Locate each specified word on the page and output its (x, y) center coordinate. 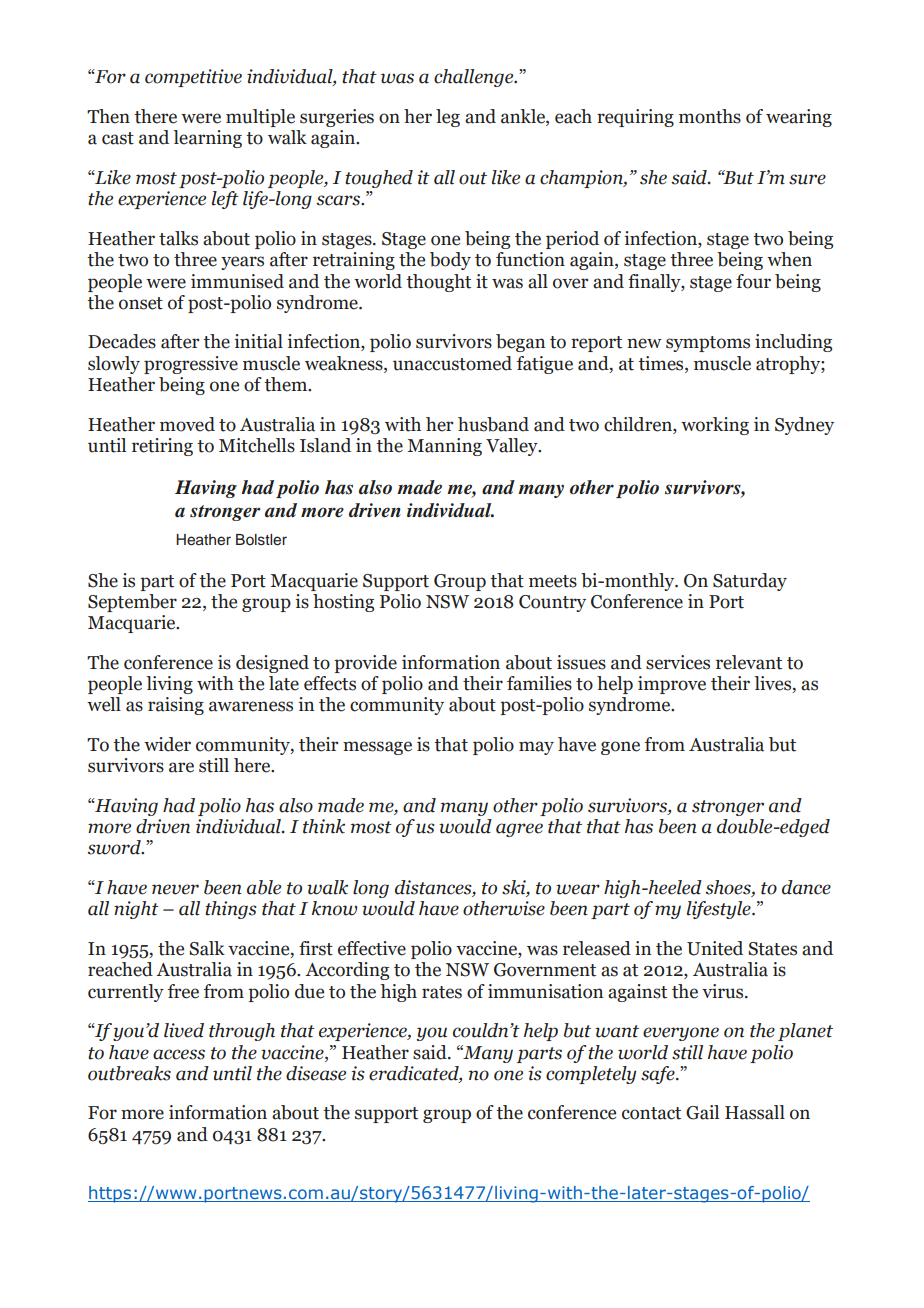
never (175, 889)
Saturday (750, 582)
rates (442, 992)
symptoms (708, 344)
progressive (191, 365)
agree (519, 830)
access (179, 1054)
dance (806, 887)
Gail (702, 1112)
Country (552, 603)
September (132, 603)
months (710, 116)
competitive (193, 78)
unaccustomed (452, 363)
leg (448, 118)
